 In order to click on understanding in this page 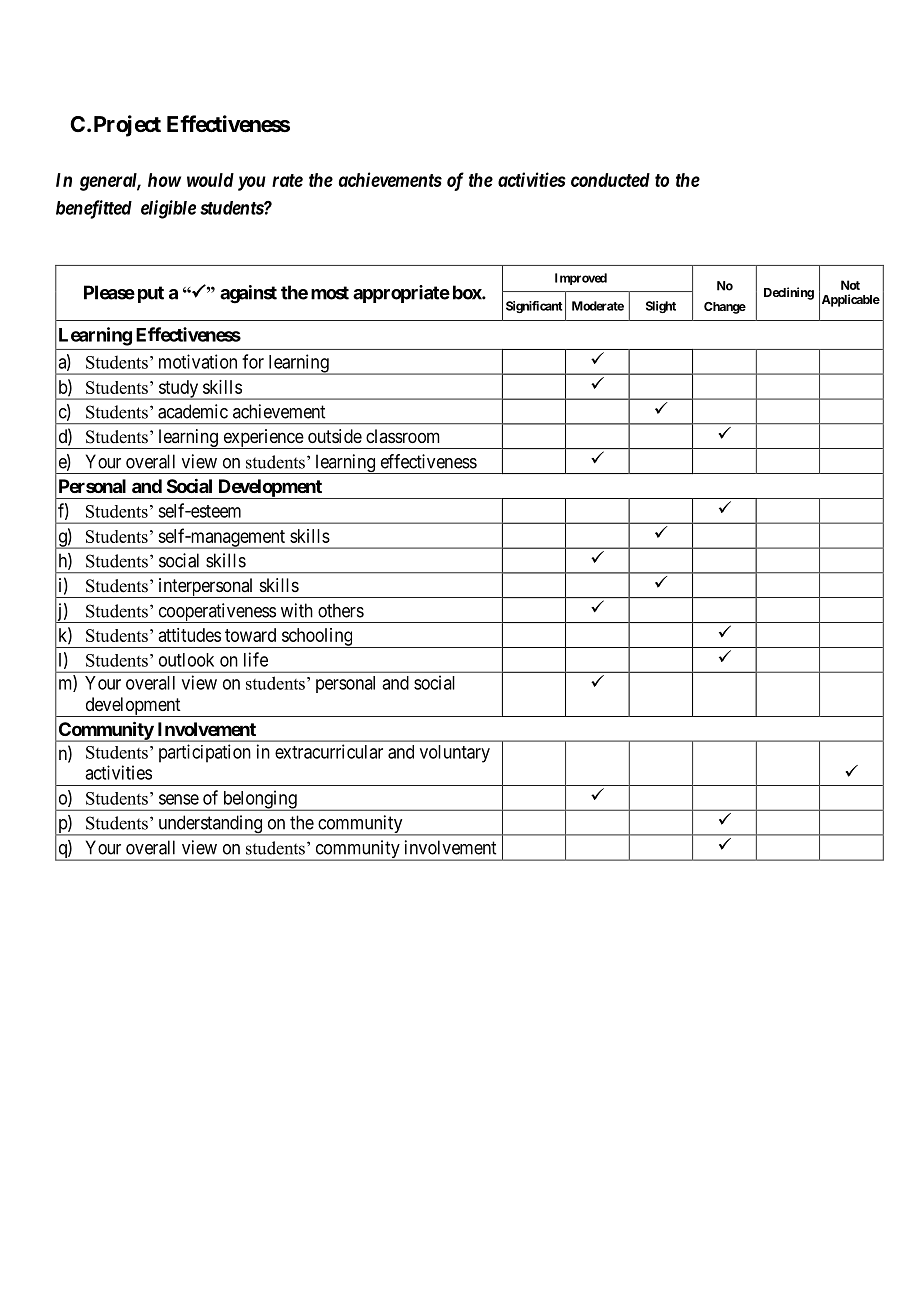, I will do `click(210, 825)`.
